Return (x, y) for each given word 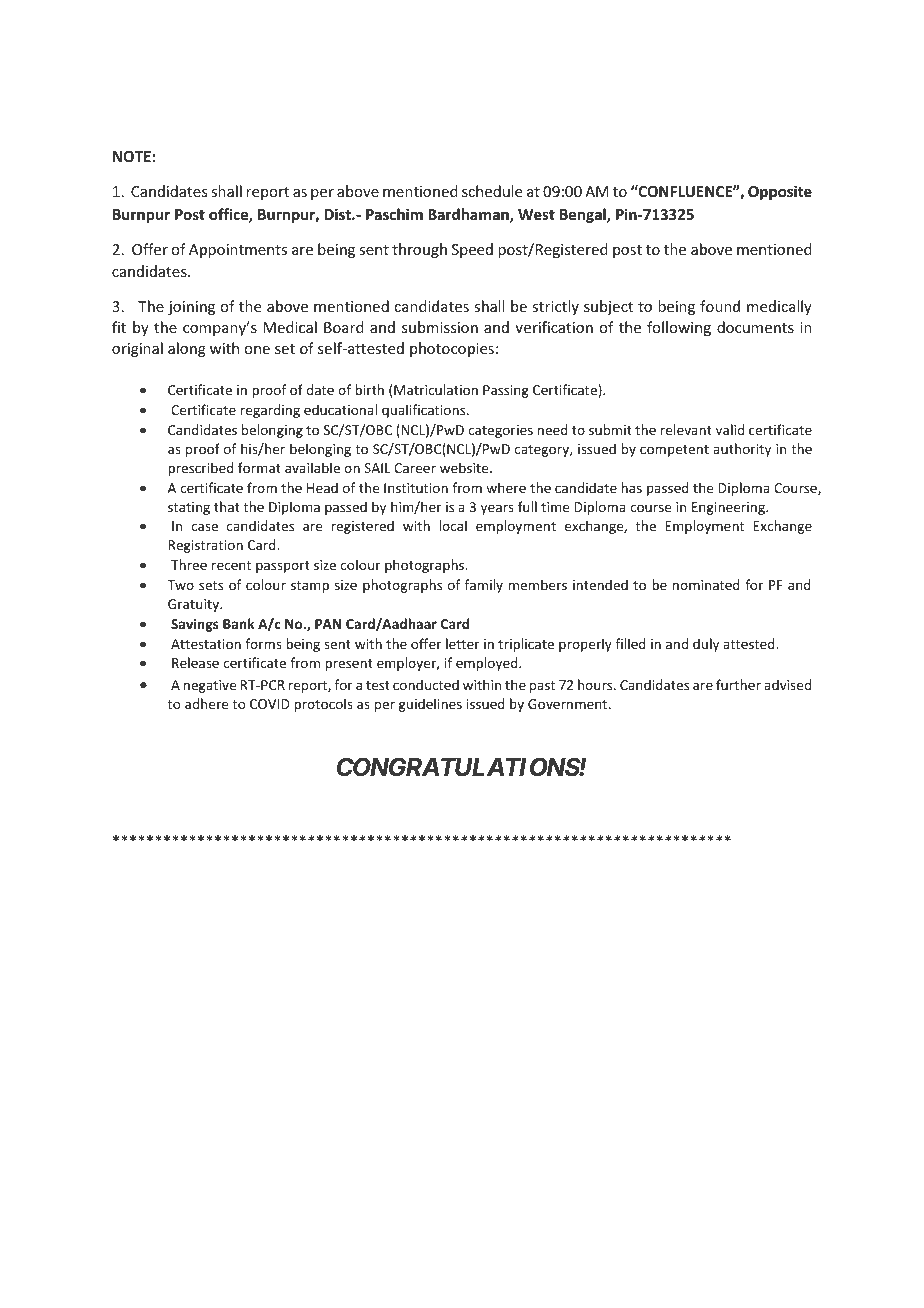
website (465, 467)
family (484, 586)
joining (191, 308)
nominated (706, 584)
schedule (492, 191)
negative (210, 686)
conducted (426, 684)
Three (189, 564)
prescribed (201, 469)
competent (674, 451)
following (679, 328)
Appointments (238, 251)
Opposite (780, 192)
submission (440, 327)
